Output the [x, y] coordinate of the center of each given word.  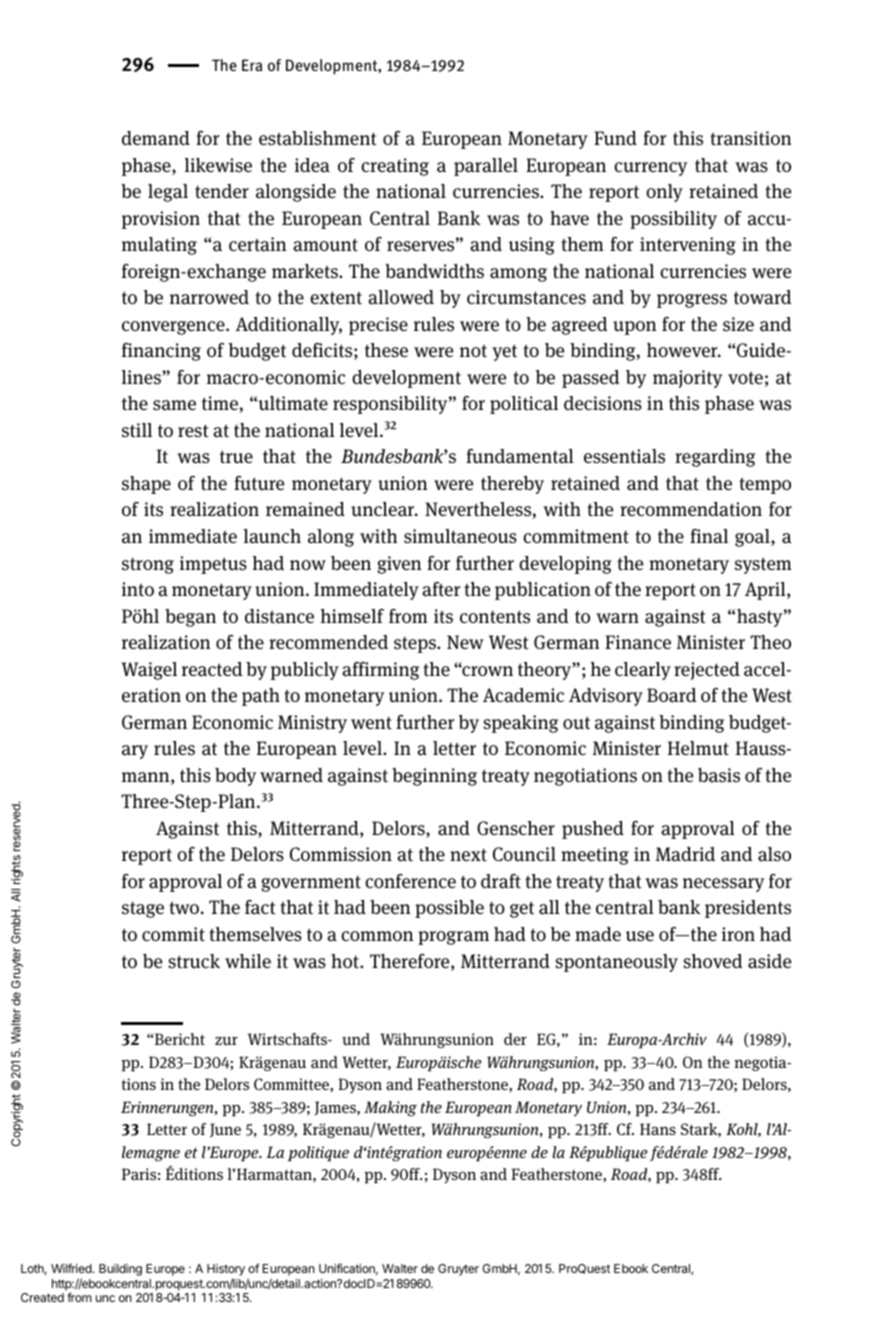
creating [395, 167]
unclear [384, 509]
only [664, 193]
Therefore [411, 962]
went [371, 723]
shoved [713, 961]
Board [672, 695]
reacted [212, 669]
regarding [715, 458]
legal [168, 193]
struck [194, 961]
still [137, 430]
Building [120, 1270]
